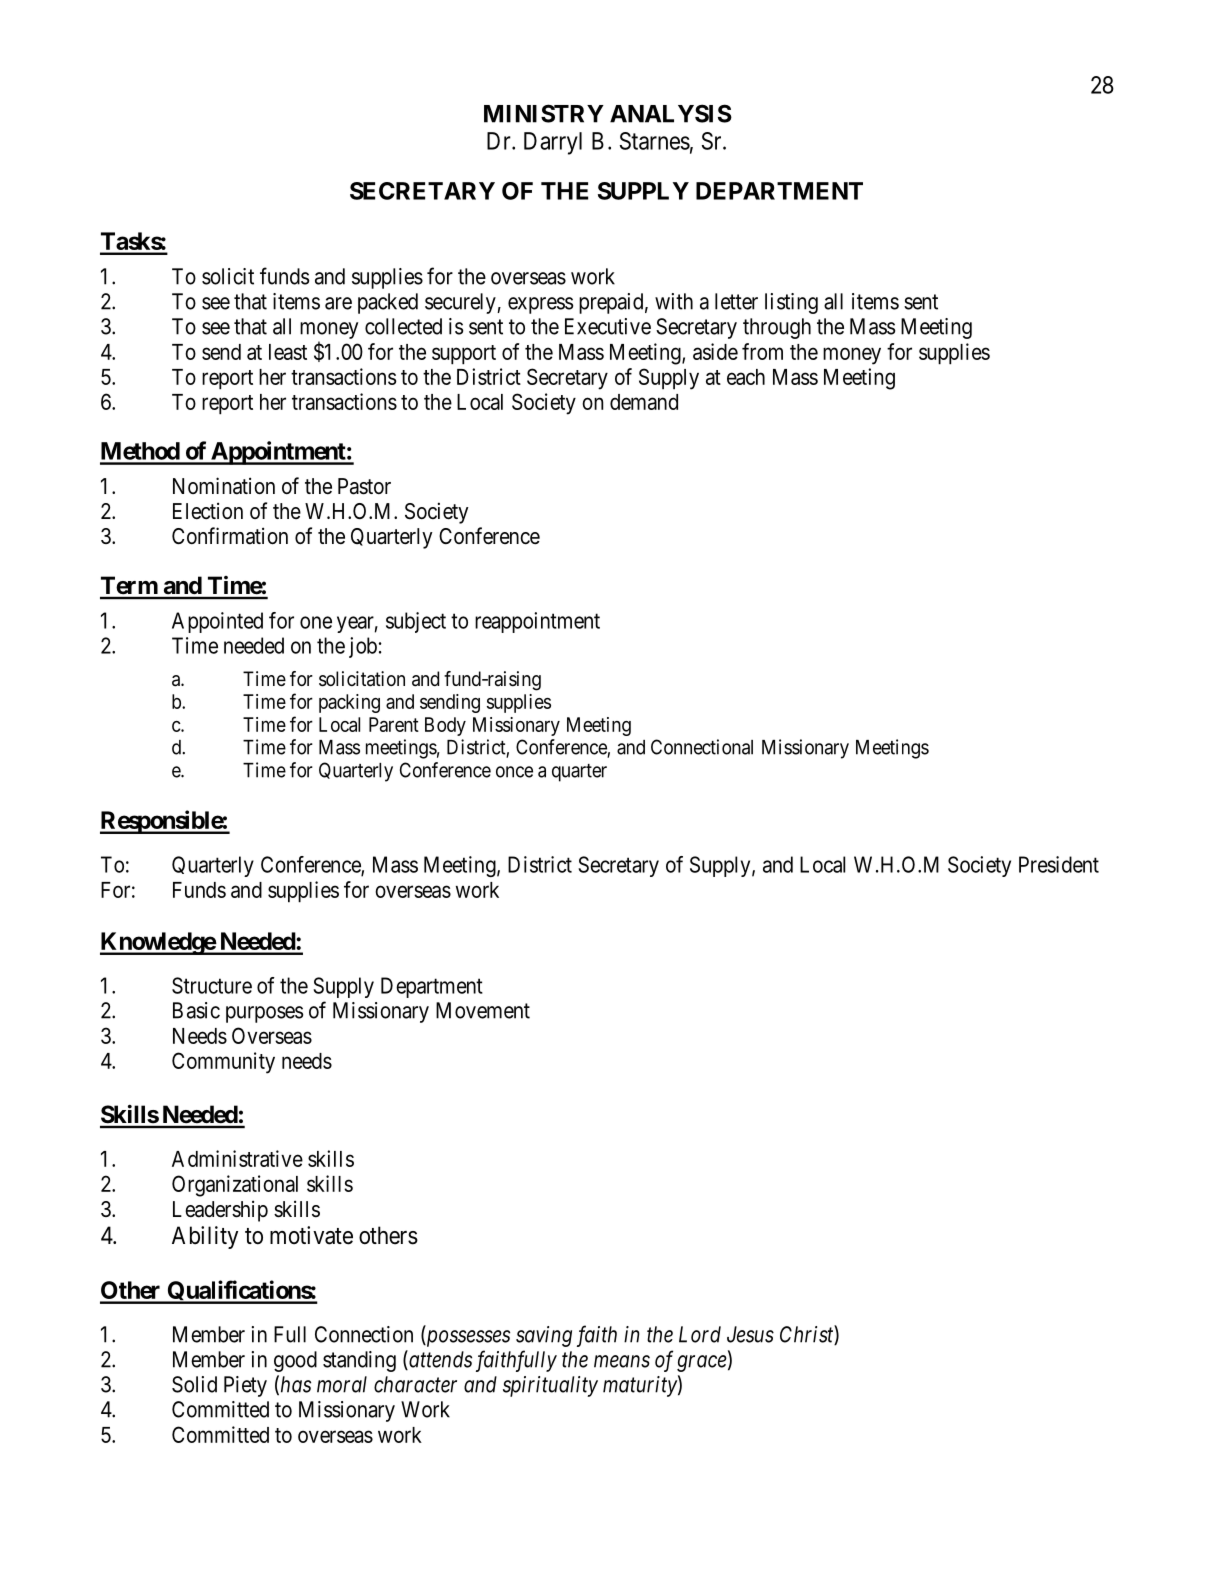 This document has height=1570, width=1213. What do you see at coordinates (671, 113) in the document?
I see `ANALYSIS` at bounding box center [671, 113].
